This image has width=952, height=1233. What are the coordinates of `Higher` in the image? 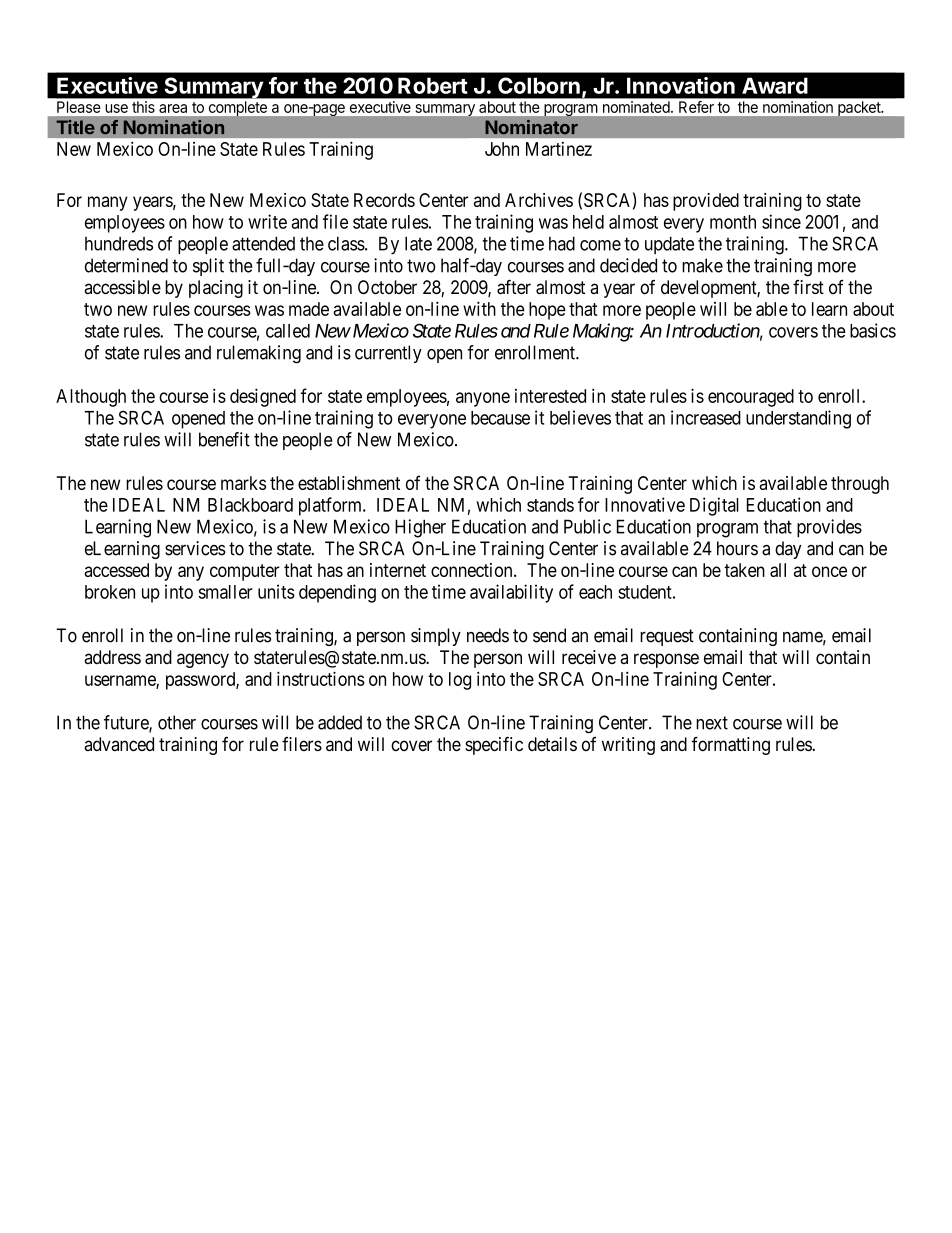 It's located at (420, 528).
